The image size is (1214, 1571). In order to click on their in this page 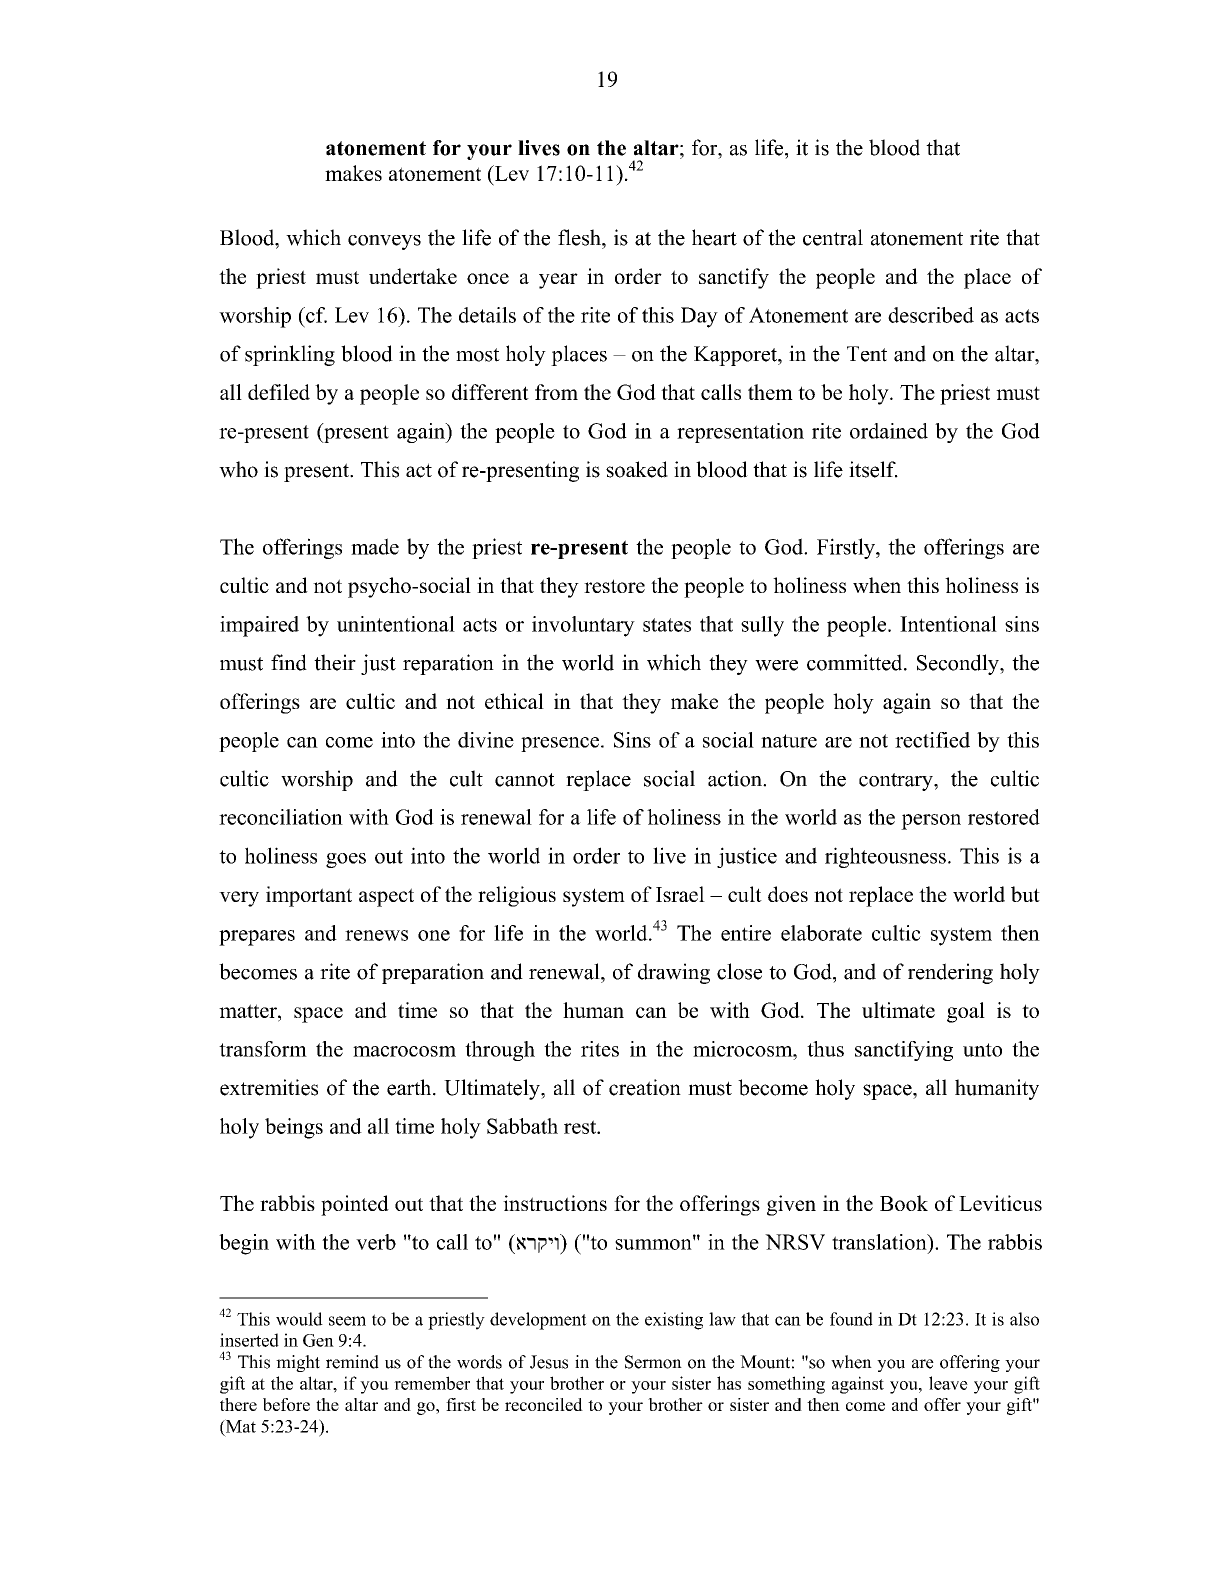, I will do `click(335, 662)`.
